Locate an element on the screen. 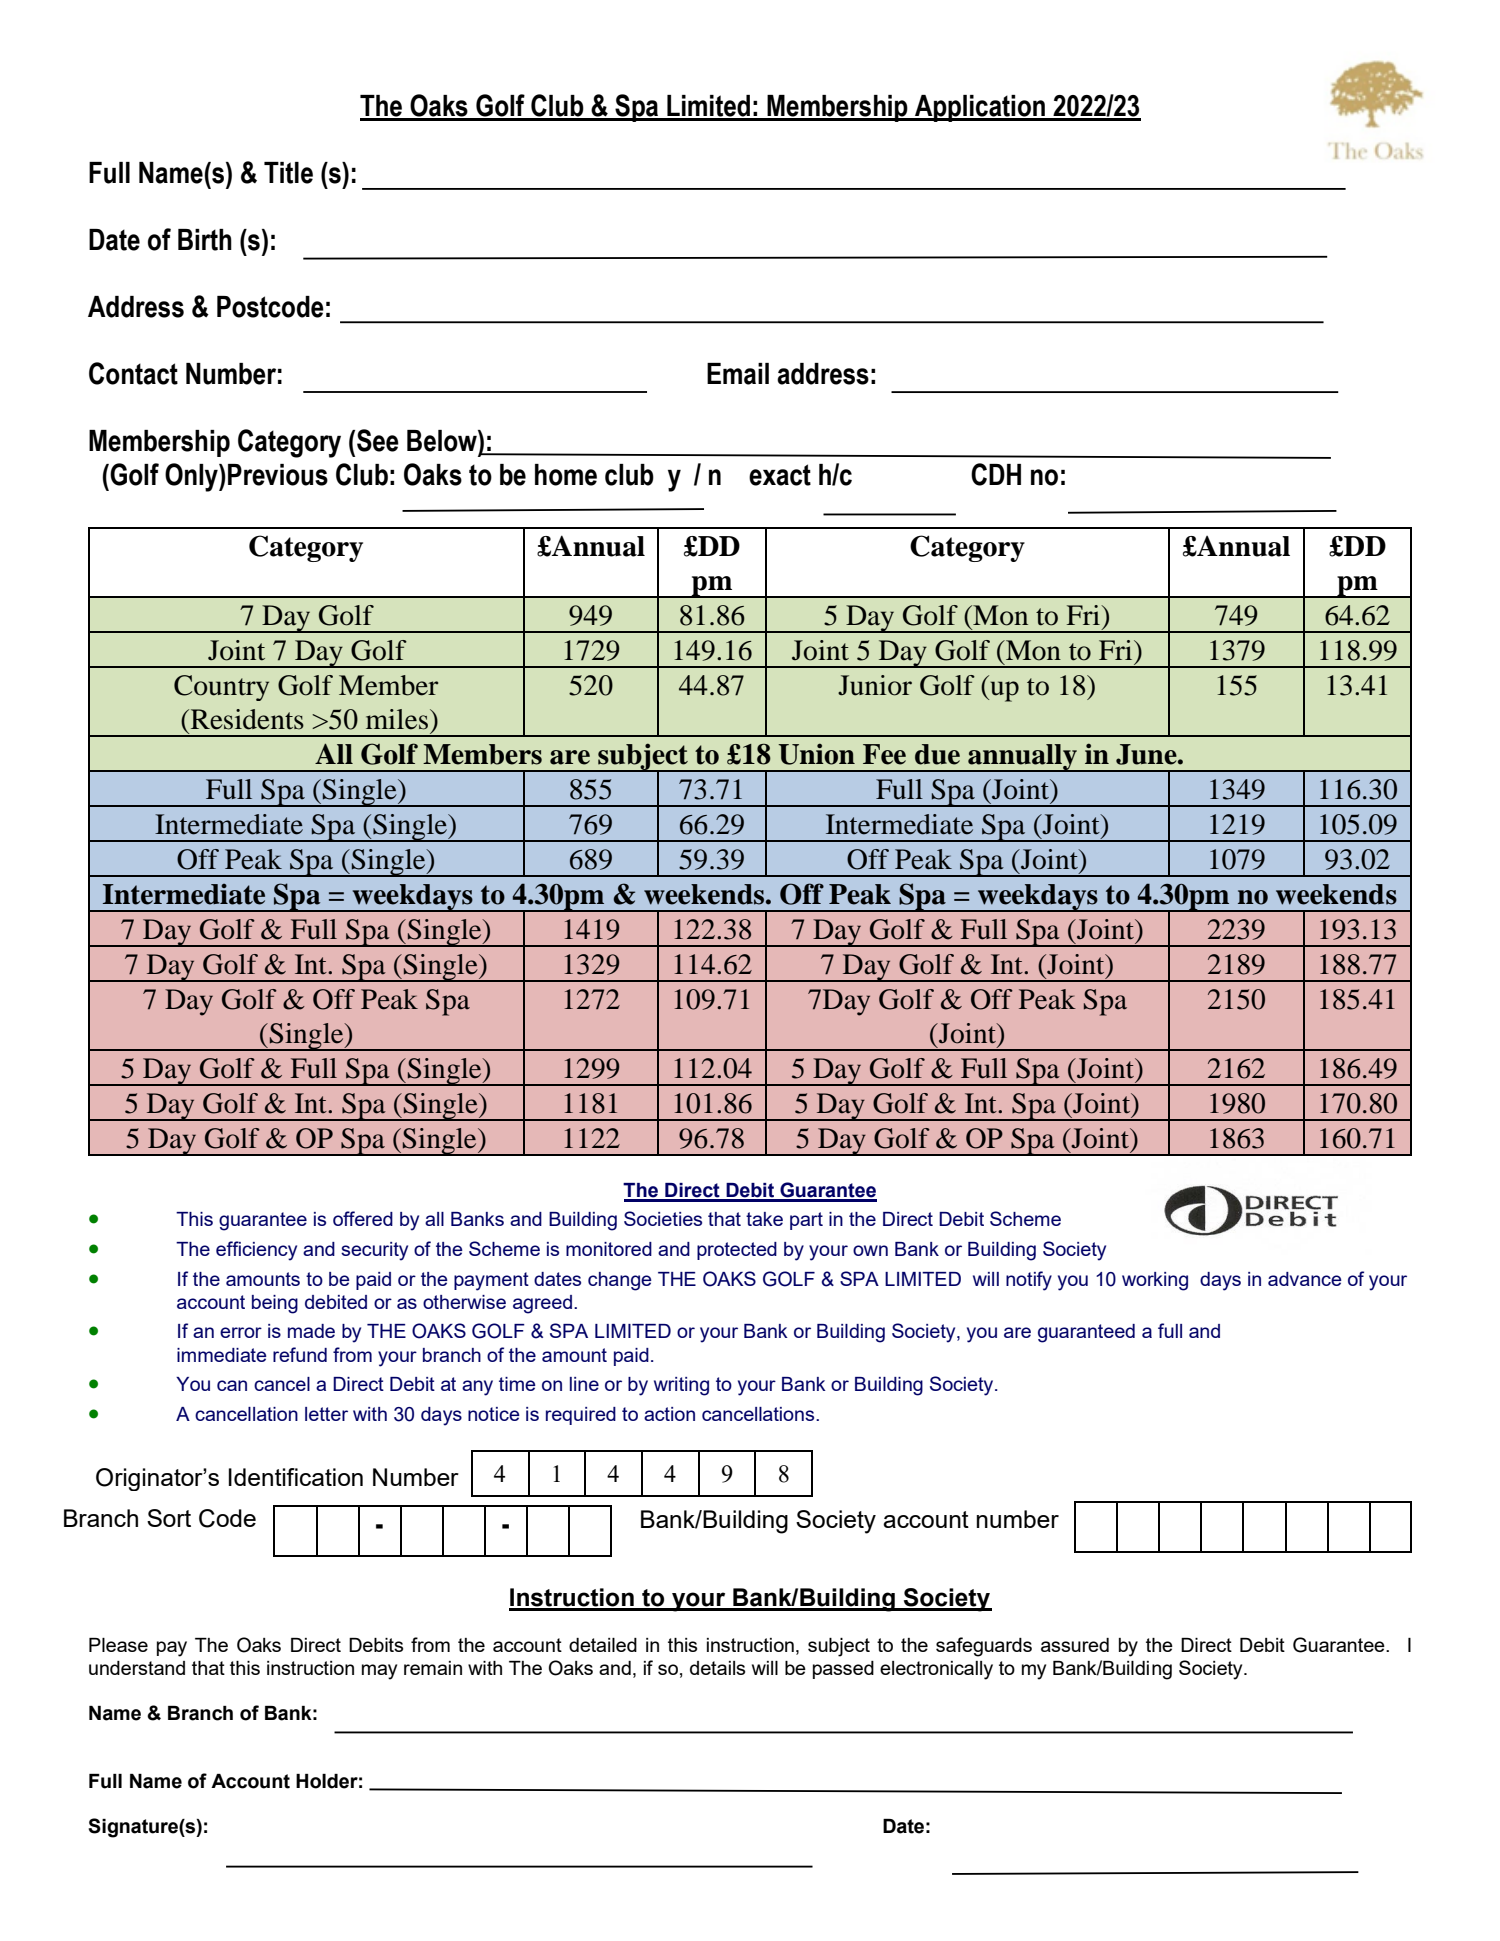 The image size is (1500, 1941). Title is located at coordinates (288, 173).
